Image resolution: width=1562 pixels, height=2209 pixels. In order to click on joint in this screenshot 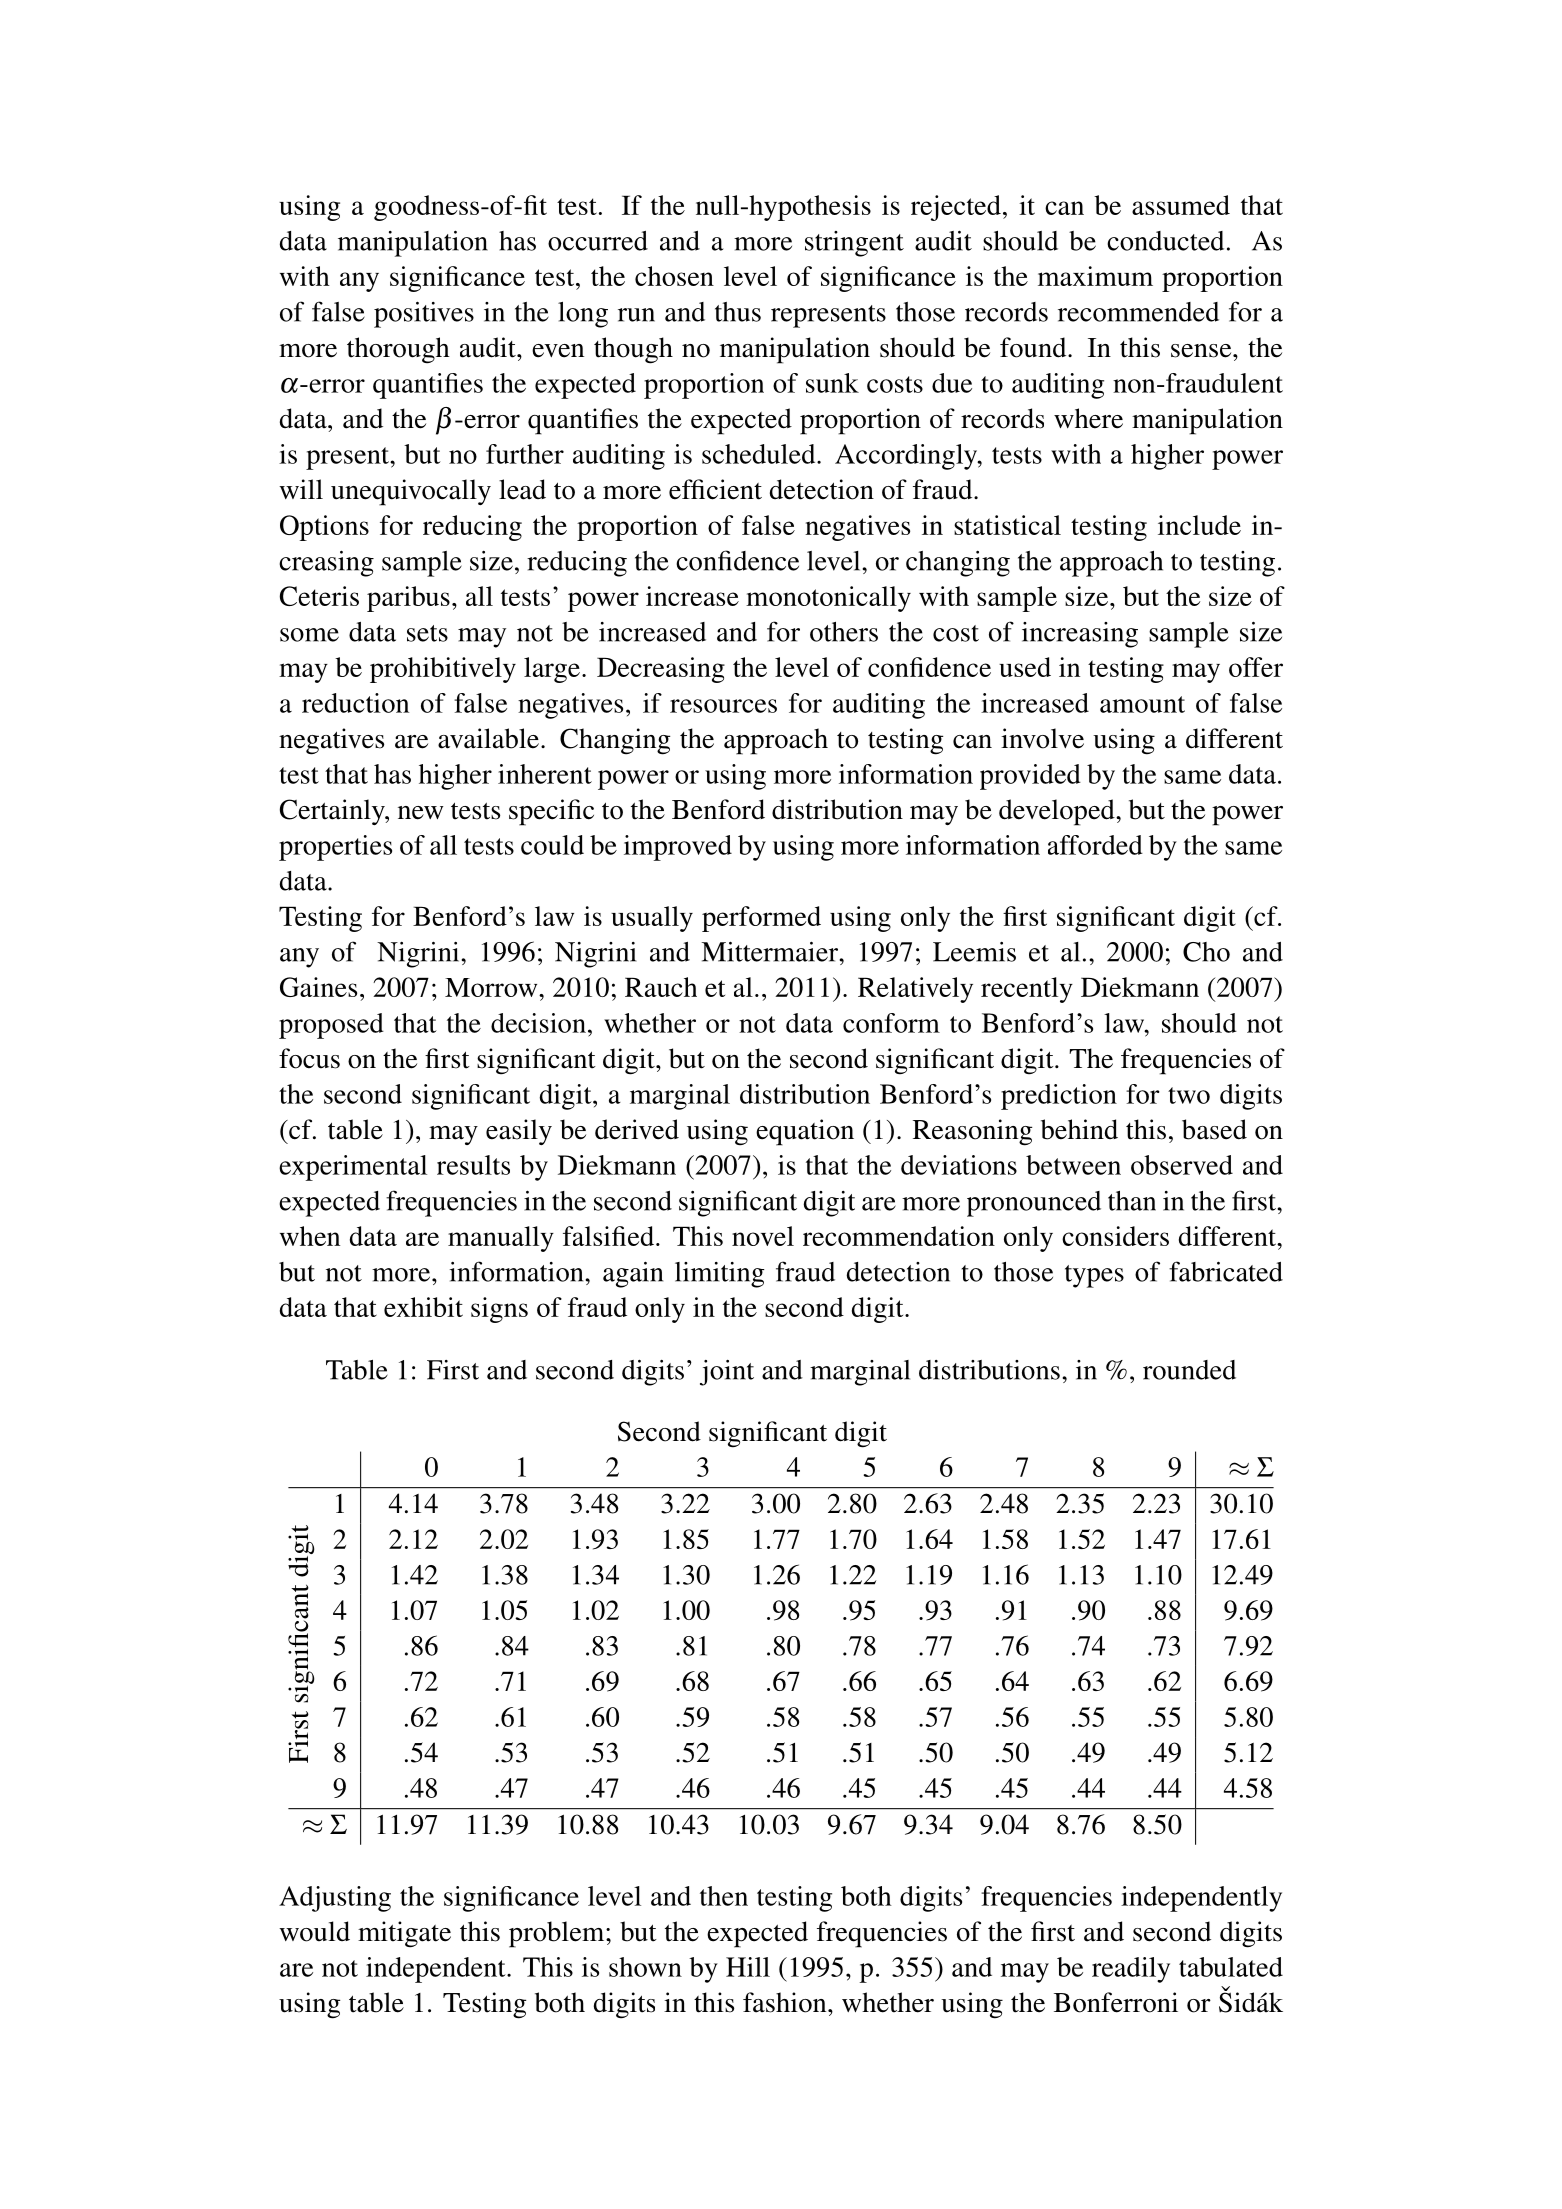, I will do `click(727, 1373)`.
